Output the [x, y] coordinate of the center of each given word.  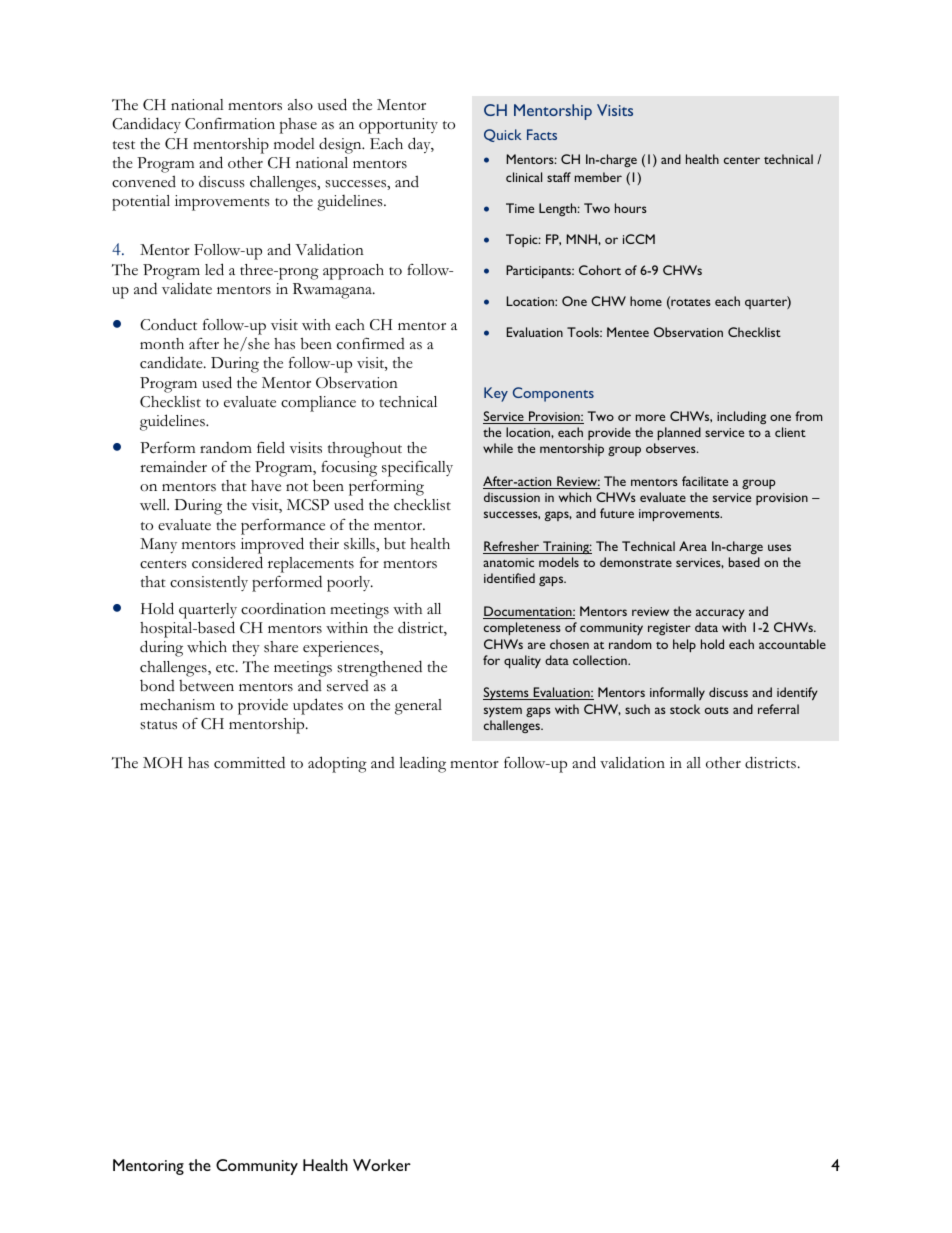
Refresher [512, 547]
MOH [163, 762]
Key [496, 394]
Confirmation [230, 124]
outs [717, 710]
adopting [337, 764]
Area [693, 546]
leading [422, 764]
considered [227, 562]
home [646, 301]
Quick [503, 135]
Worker [382, 1165]
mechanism [177, 705]
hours [631, 208]
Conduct [168, 325]
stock [685, 709]
